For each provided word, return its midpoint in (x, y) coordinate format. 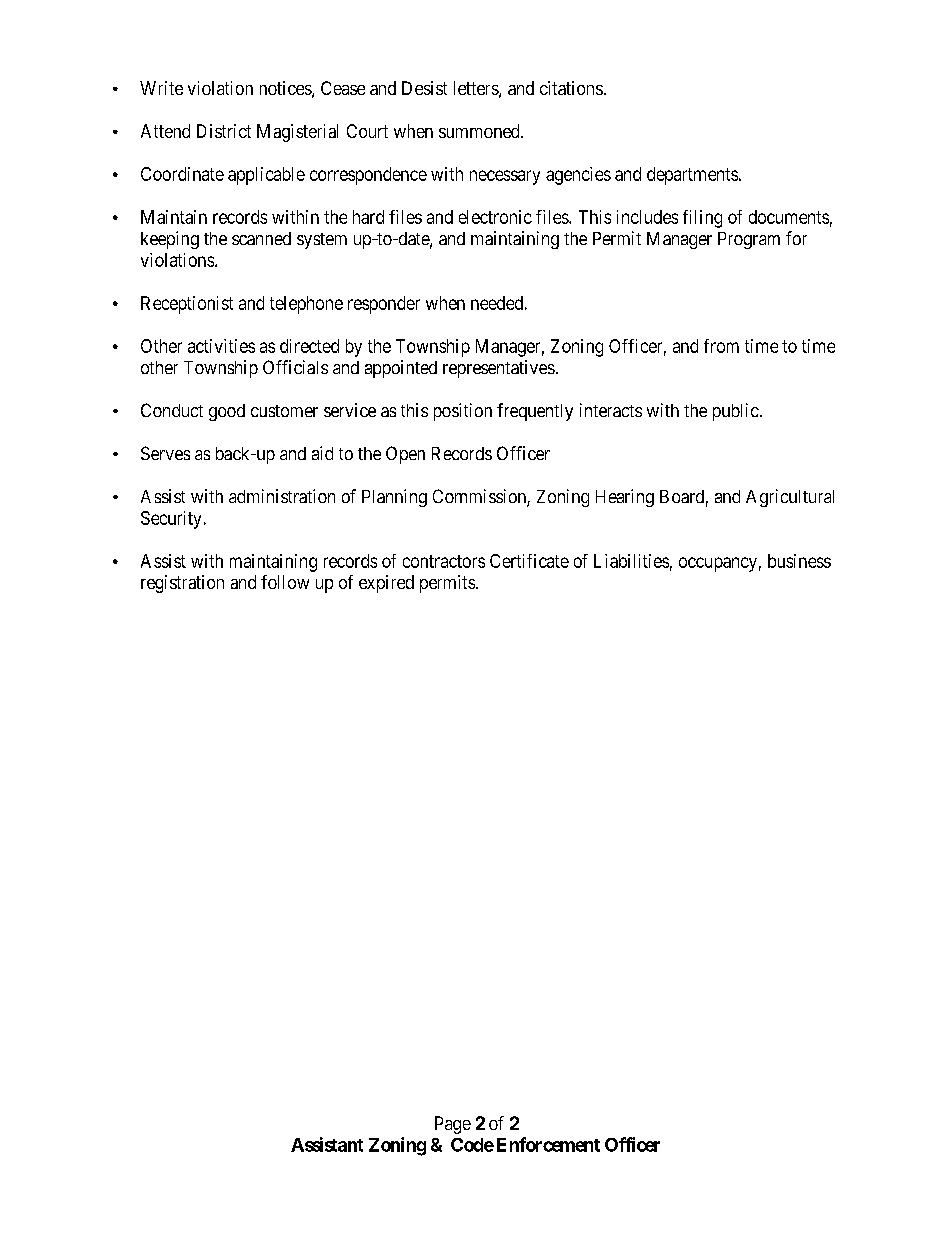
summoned (480, 131)
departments (692, 176)
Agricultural (790, 498)
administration (282, 496)
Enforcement (548, 1144)
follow (285, 582)
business (799, 561)
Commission (480, 497)
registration (182, 584)
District (224, 131)
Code (472, 1145)
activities (221, 346)
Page (453, 1125)
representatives (499, 369)
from (721, 346)
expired (386, 584)
